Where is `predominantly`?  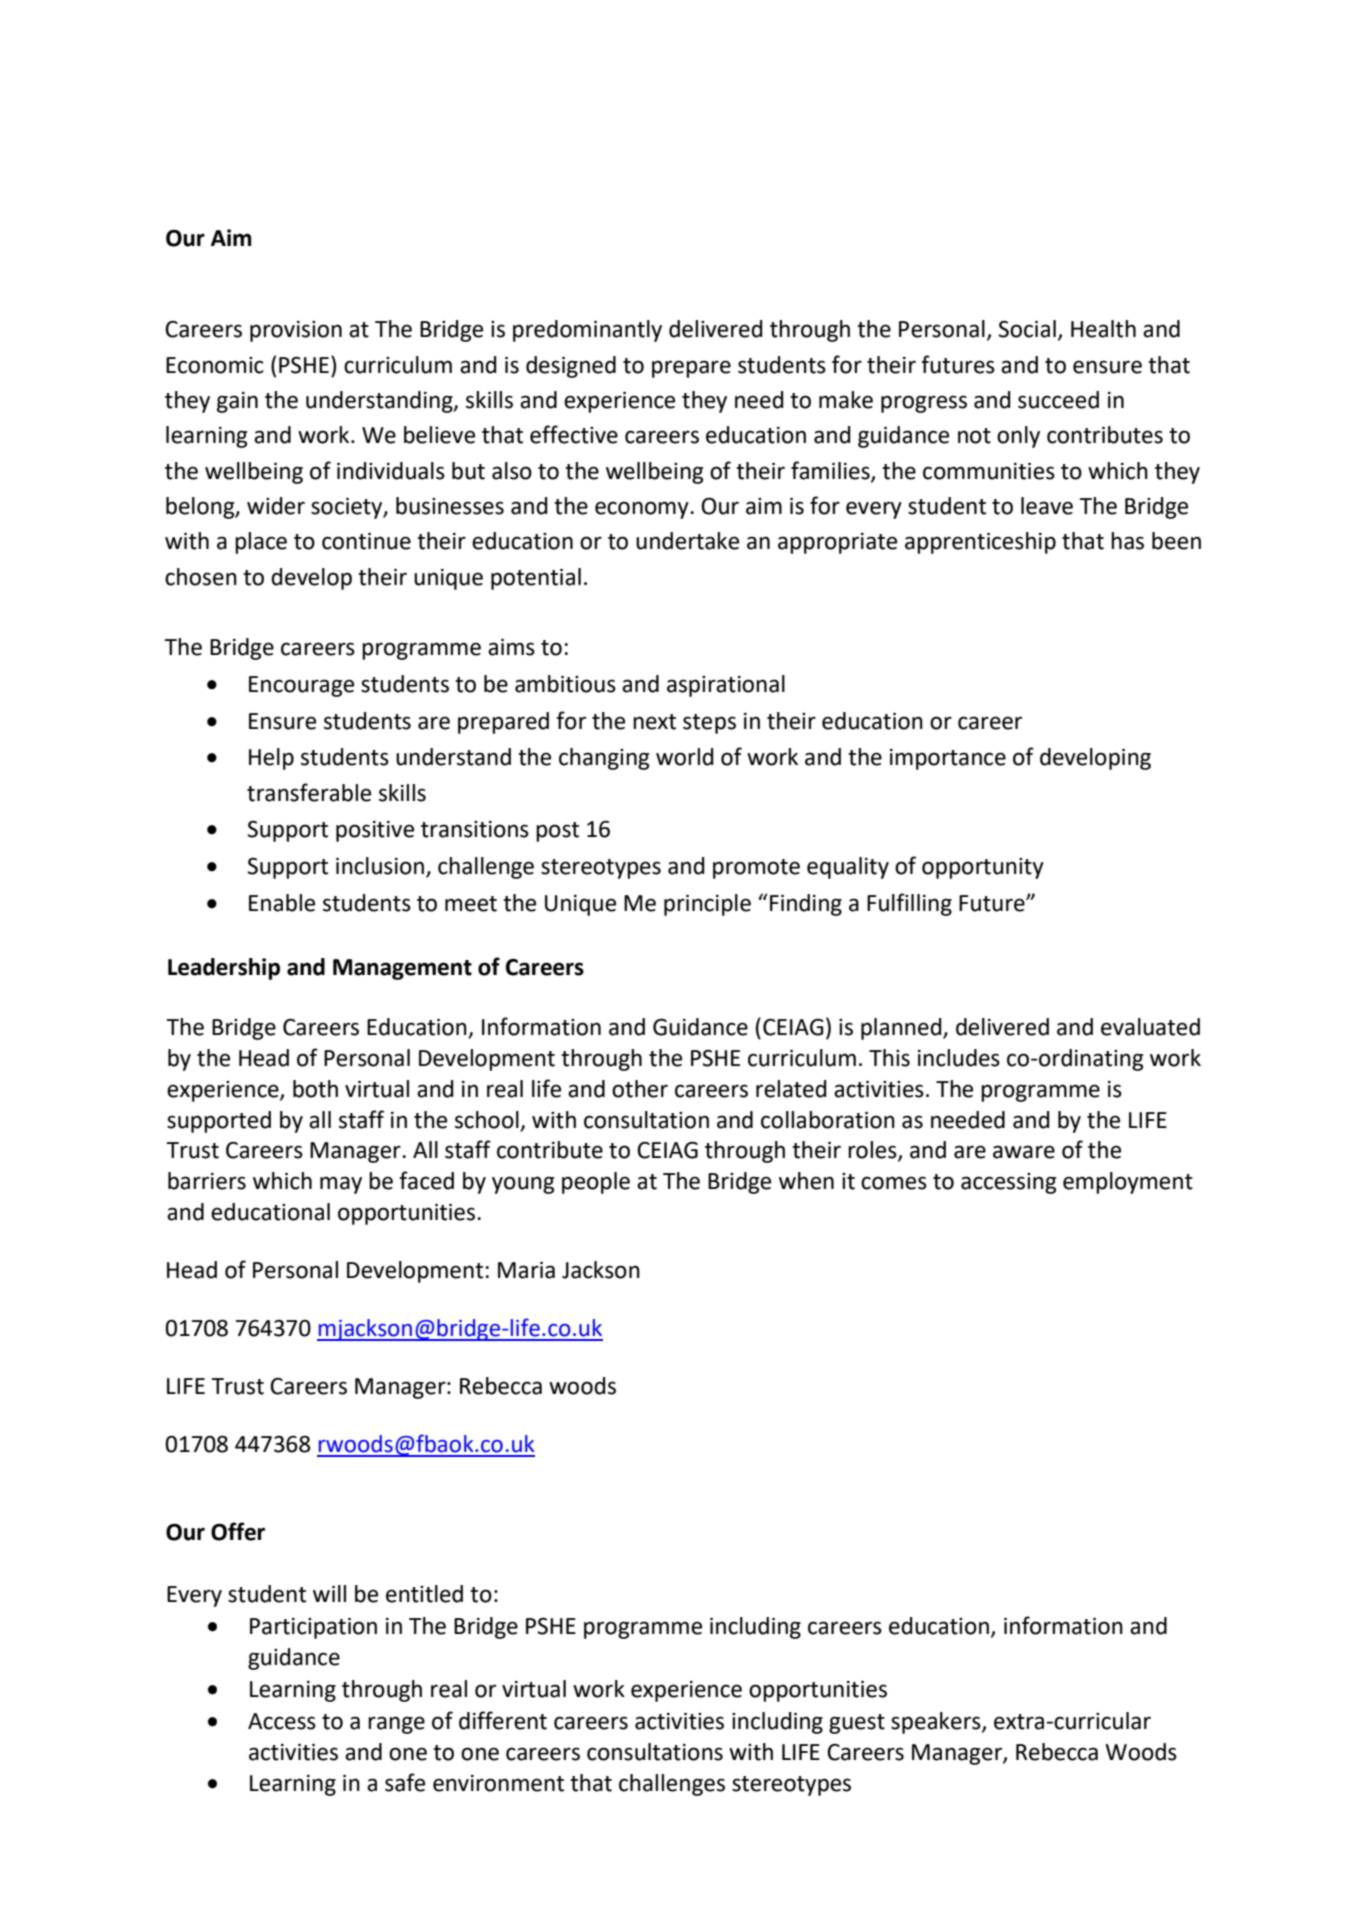
predominantly is located at coordinates (587, 331).
